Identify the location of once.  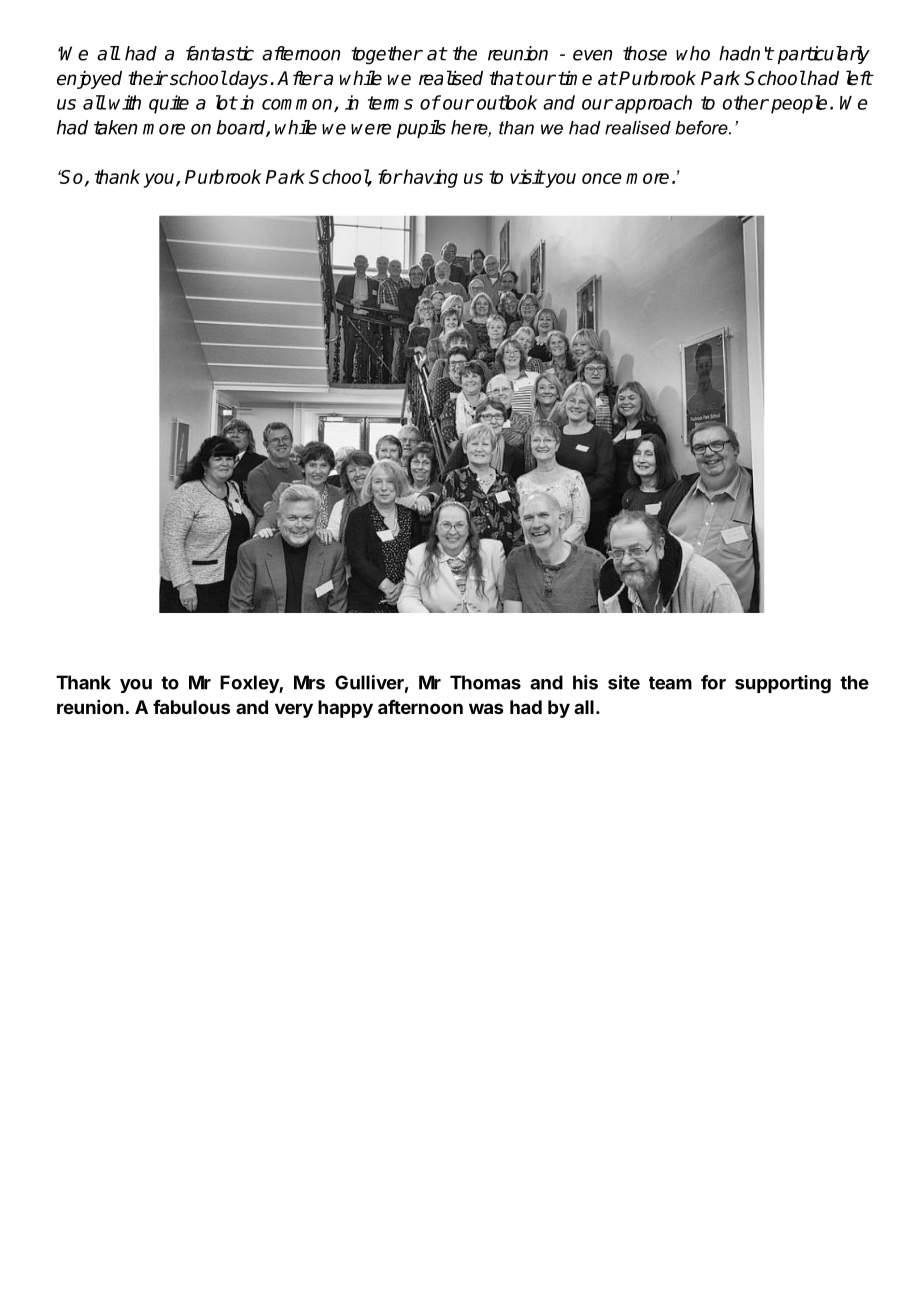
(602, 178).
